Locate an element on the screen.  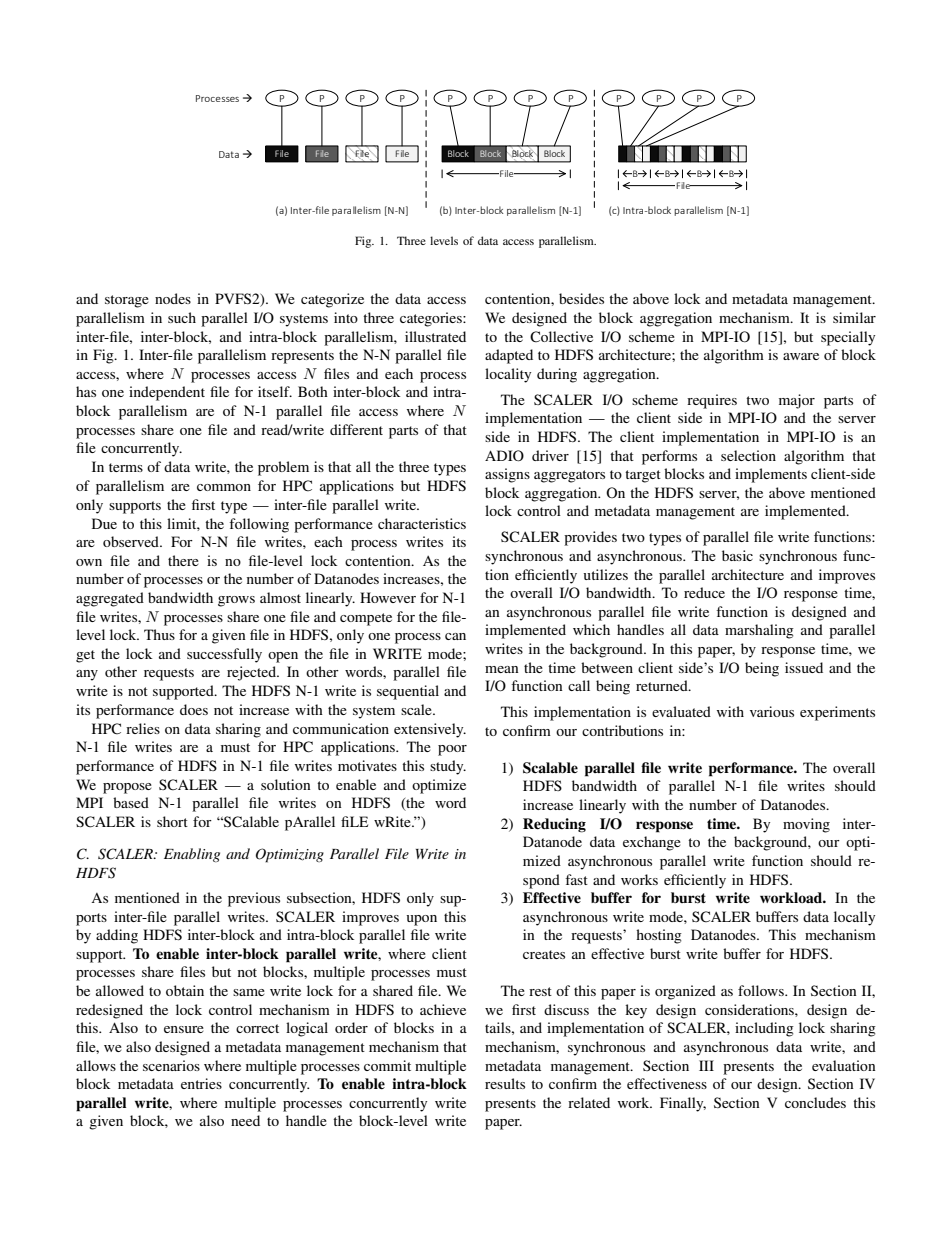
hosting is located at coordinates (659, 936).
